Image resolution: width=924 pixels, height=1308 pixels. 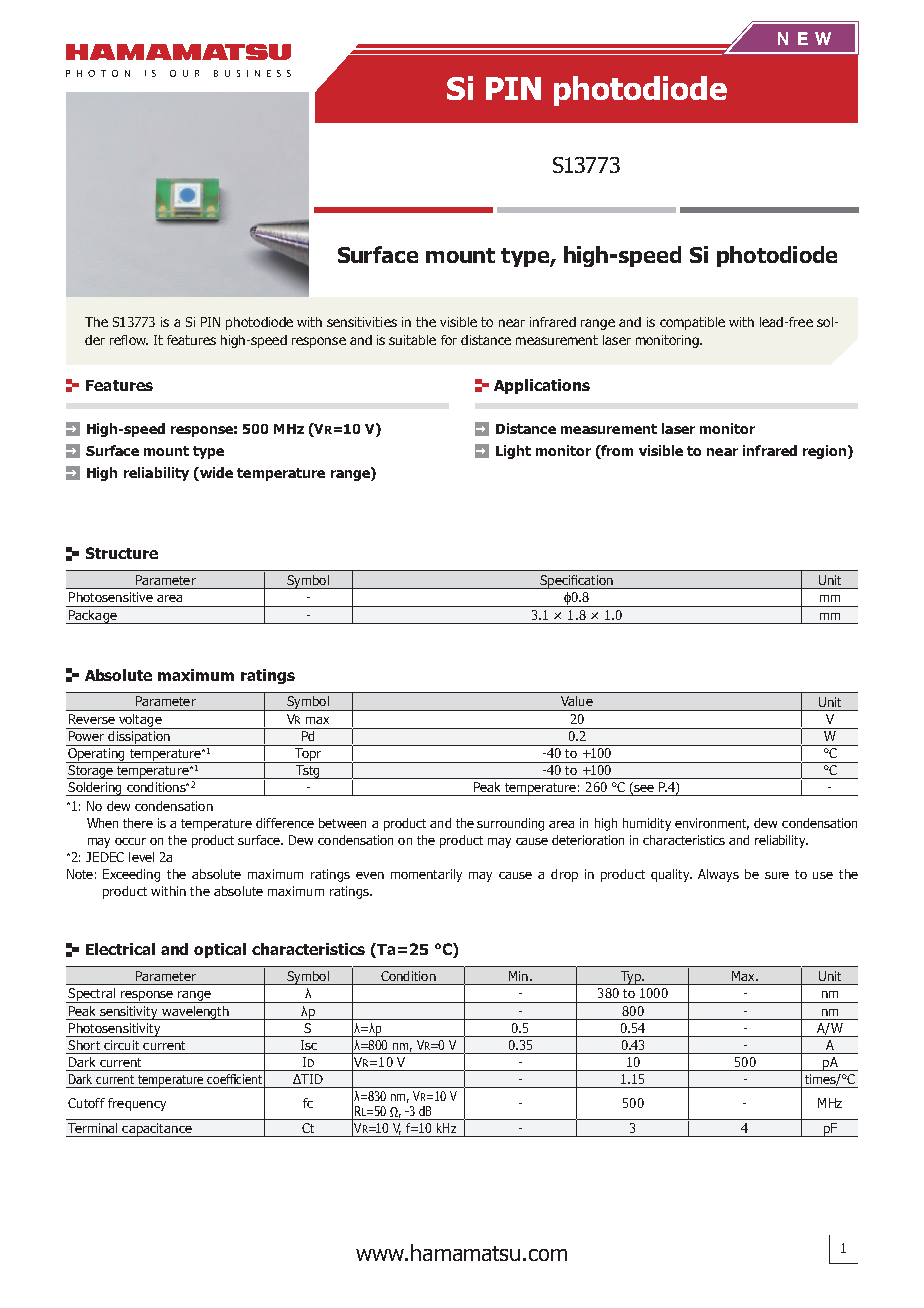 I want to click on sensitivities, so click(x=362, y=322).
